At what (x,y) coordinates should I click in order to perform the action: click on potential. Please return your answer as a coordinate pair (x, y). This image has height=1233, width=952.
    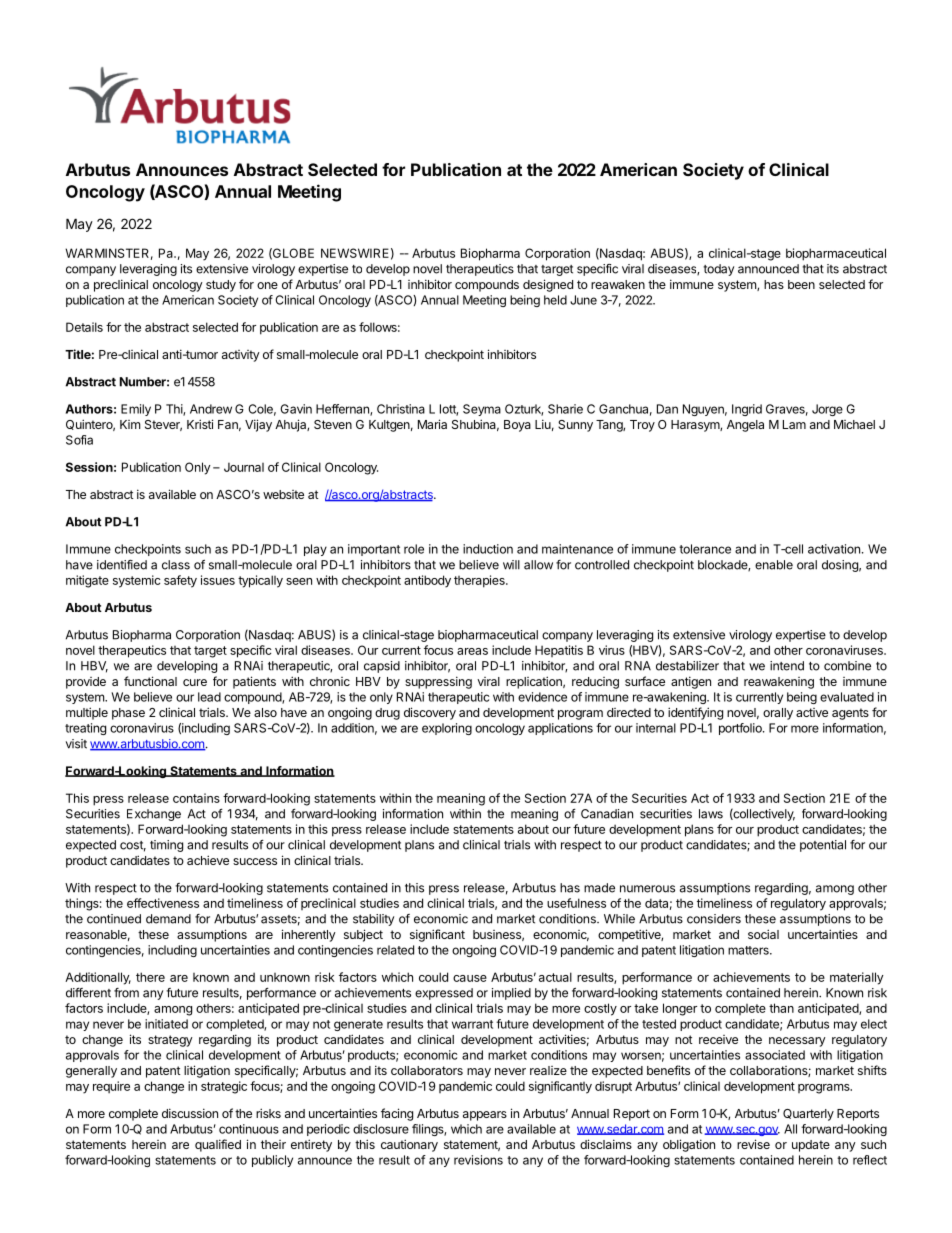
    Looking at the image, I should click on (823, 846).
